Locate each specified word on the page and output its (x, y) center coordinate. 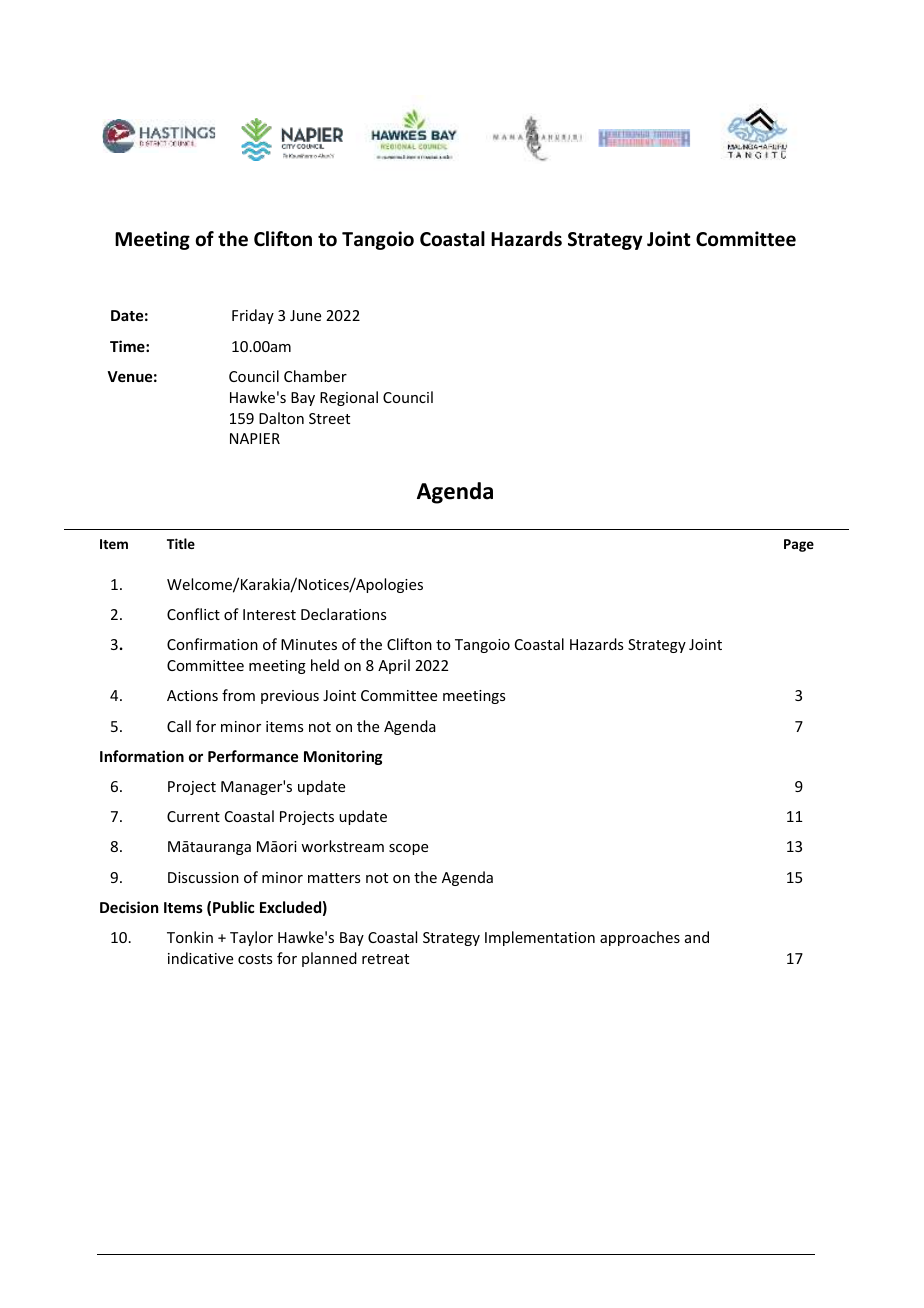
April (394, 666)
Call (179, 726)
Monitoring (343, 757)
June (305, 315)
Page (799, 545)
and (697, 937)
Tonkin (190, 937)
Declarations (343, 614)
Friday (253, 316)
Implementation (540, 938)
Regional (349, 398)
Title (181, 543)
